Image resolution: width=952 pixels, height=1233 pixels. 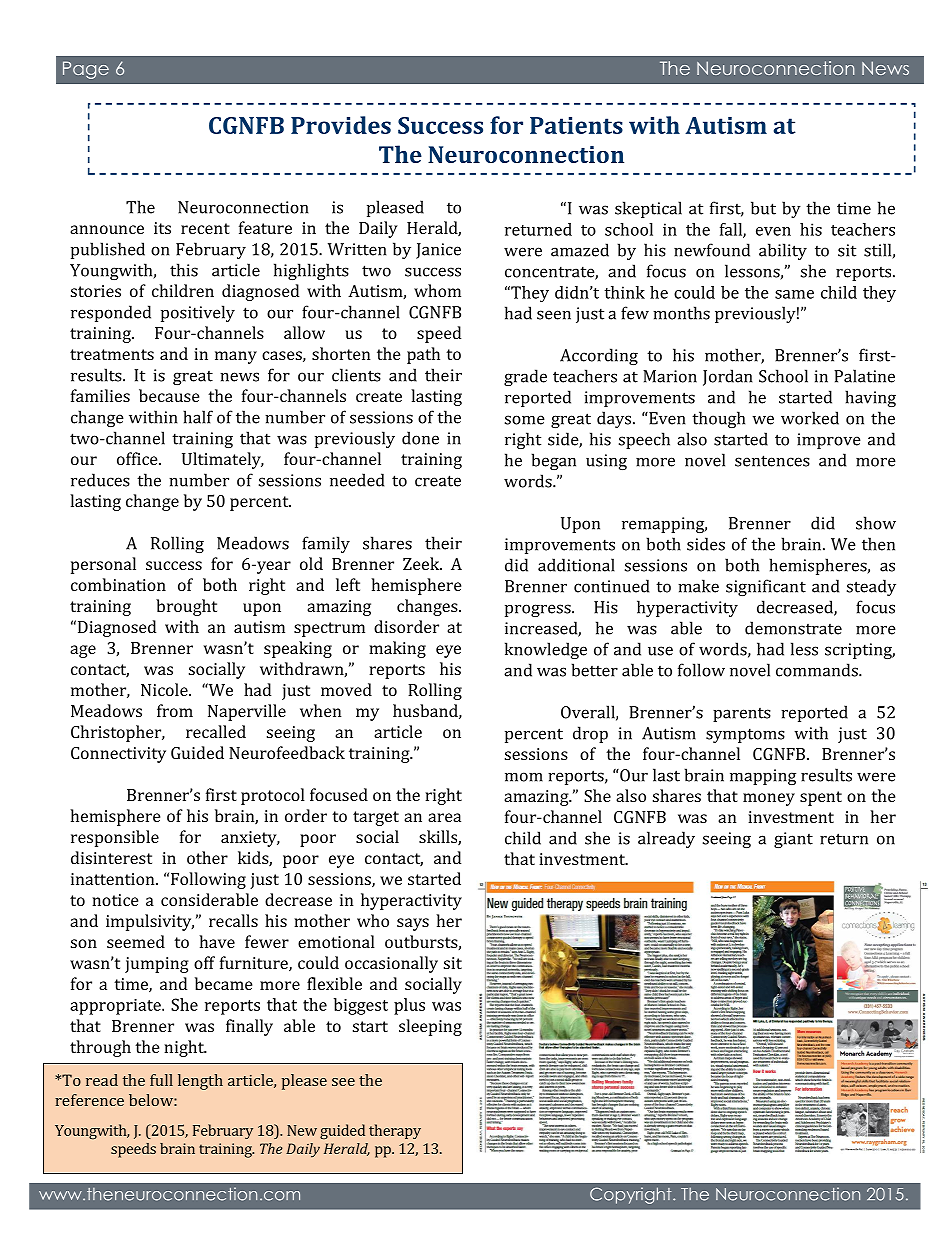 What do you see at coordinates (395, 1131) in the screenshot?
I see `therapy` at bounding box center [395, 1131].
